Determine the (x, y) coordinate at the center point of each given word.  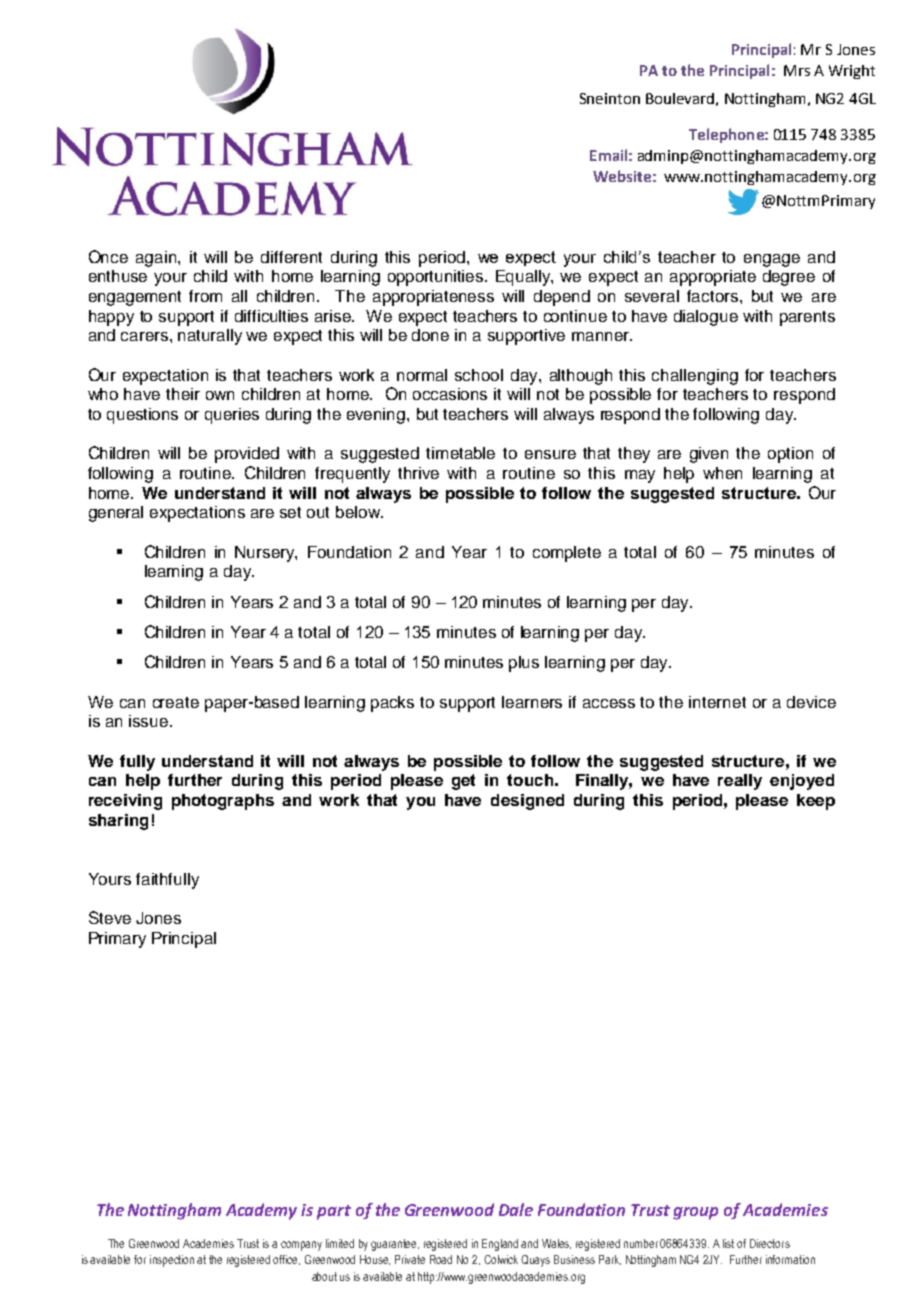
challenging (695, 377)
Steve (110, 917)
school (479, 375)
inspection (172, 1261)
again (157, 259)
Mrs (797, 70)
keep (816, 802)
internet (717, 702)
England (500, 1245)
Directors (770, 1243)
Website (622, 176)
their (183, 394)
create (176, 702)
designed (527, 802)
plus (524, 664)
